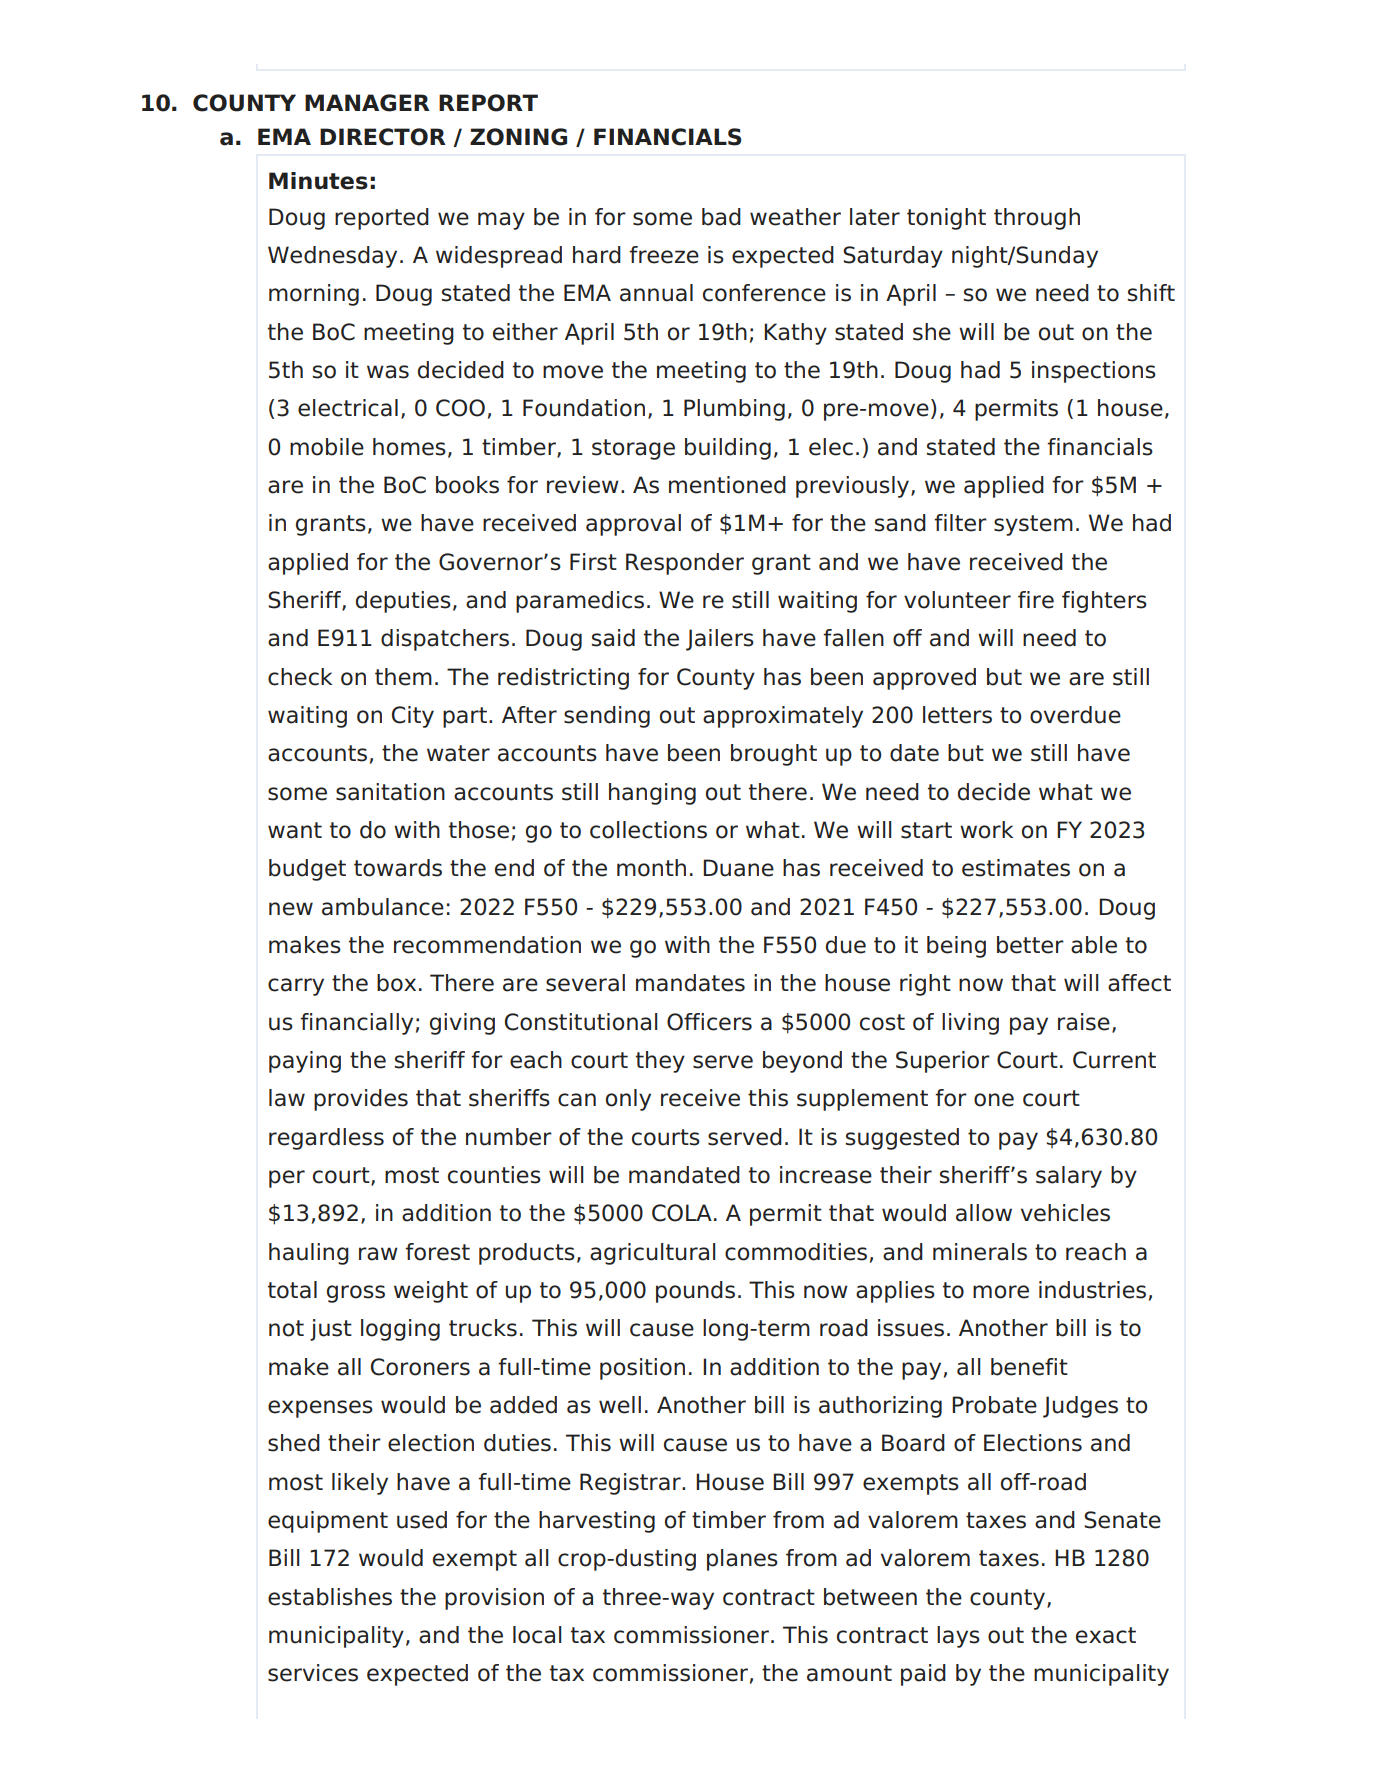 Image resolution: width=1377 pixels, height=1783 pixels. I want to click on through, so click(1037, 219).
